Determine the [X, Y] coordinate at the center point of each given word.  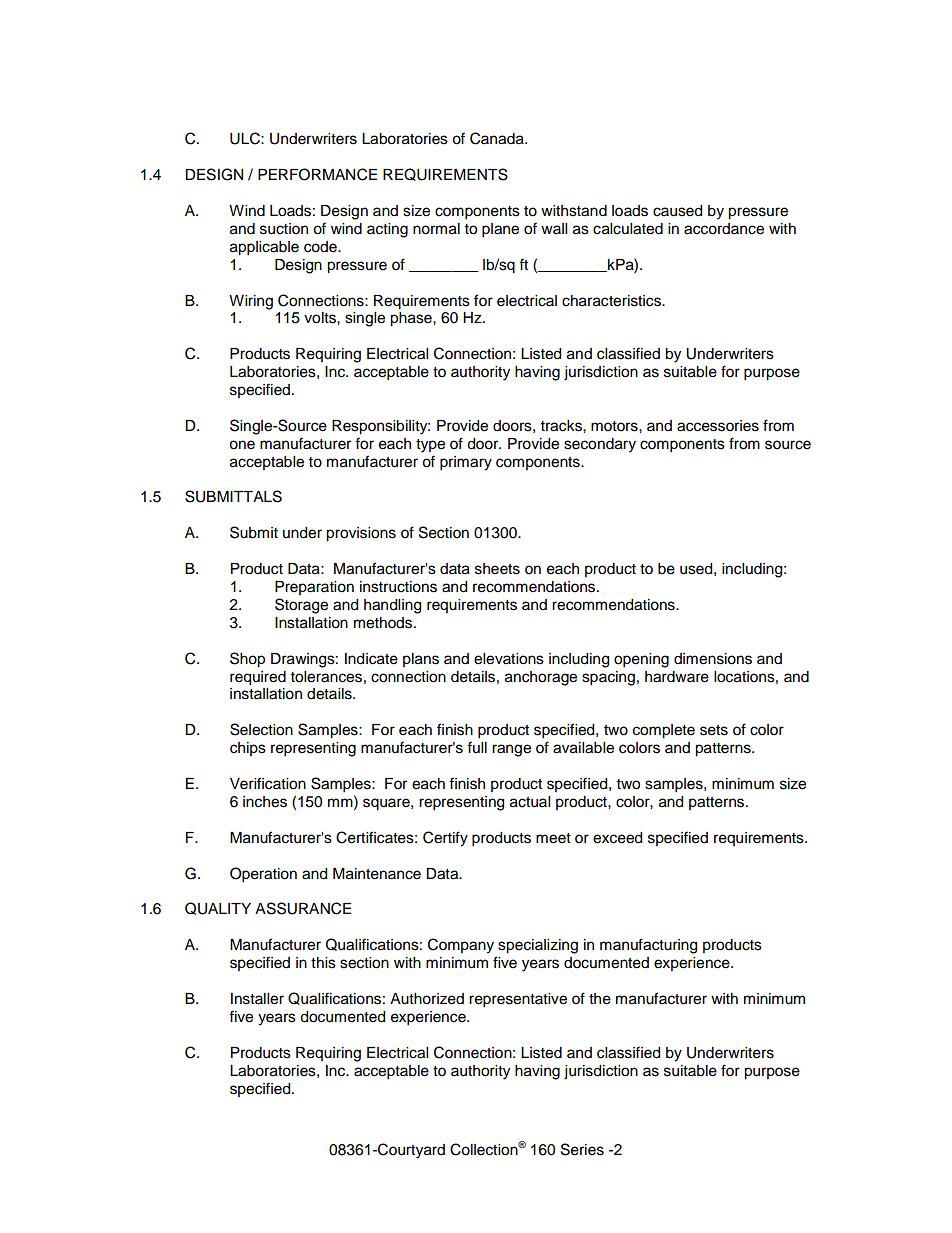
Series [582, 1149]
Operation [263, 875]
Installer [257, 999]
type [430, 446]
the [600, 999]
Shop [247, 660]
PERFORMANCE [317, 174]
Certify [445, 839]
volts [321, 318]
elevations [509, 659]
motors [615, 426]
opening [641, 660]
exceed [617, 838]
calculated [628, 229]
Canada [498, 138]
